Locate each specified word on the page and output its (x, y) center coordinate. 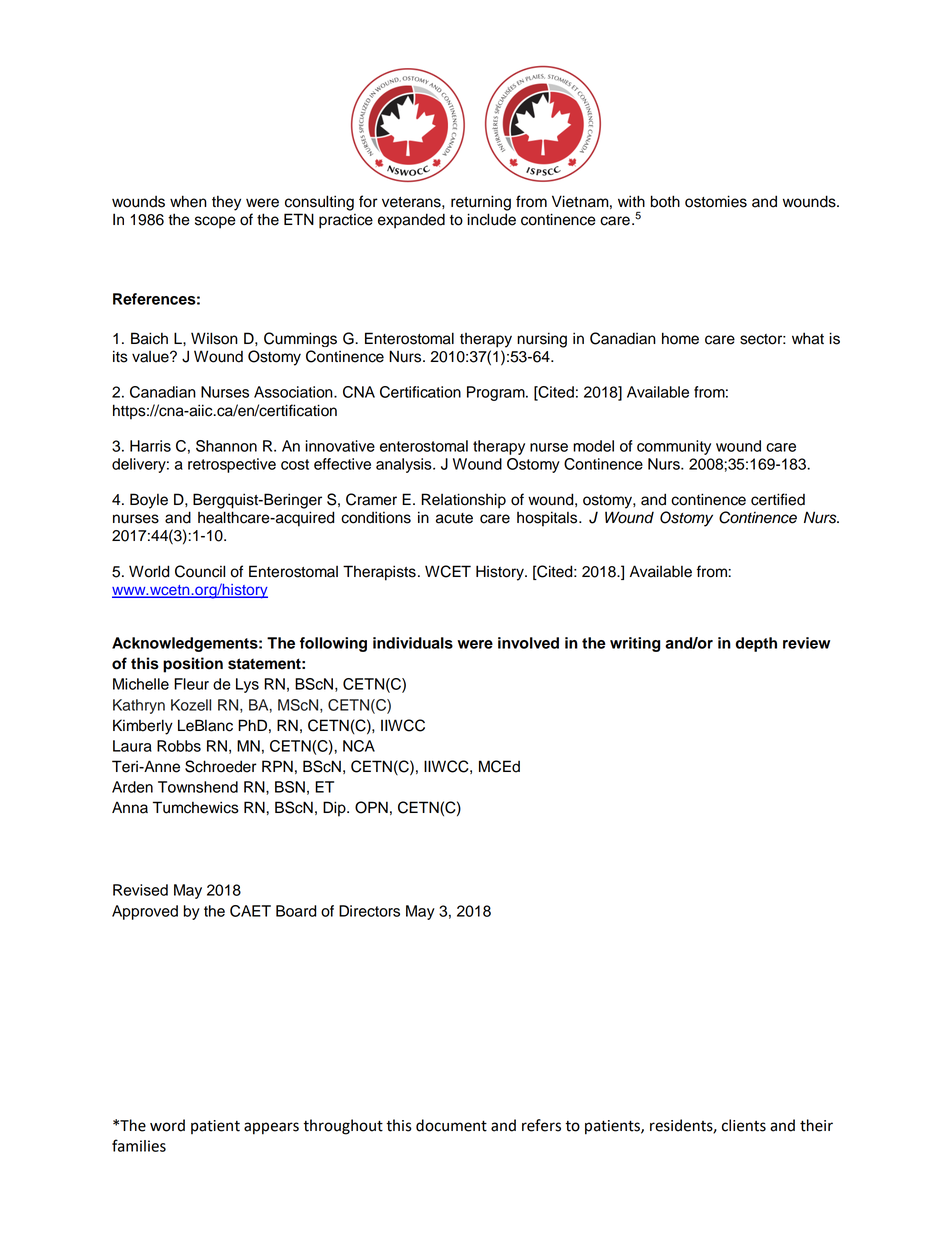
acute (454, 518)
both (665, 201)
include (491, 219)
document (451, 1125)
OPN (371, 807)
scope (215, 222)
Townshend (198, 787)
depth (756, 644)
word (167, 1125)
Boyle (149, 501)
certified (778, 499)
